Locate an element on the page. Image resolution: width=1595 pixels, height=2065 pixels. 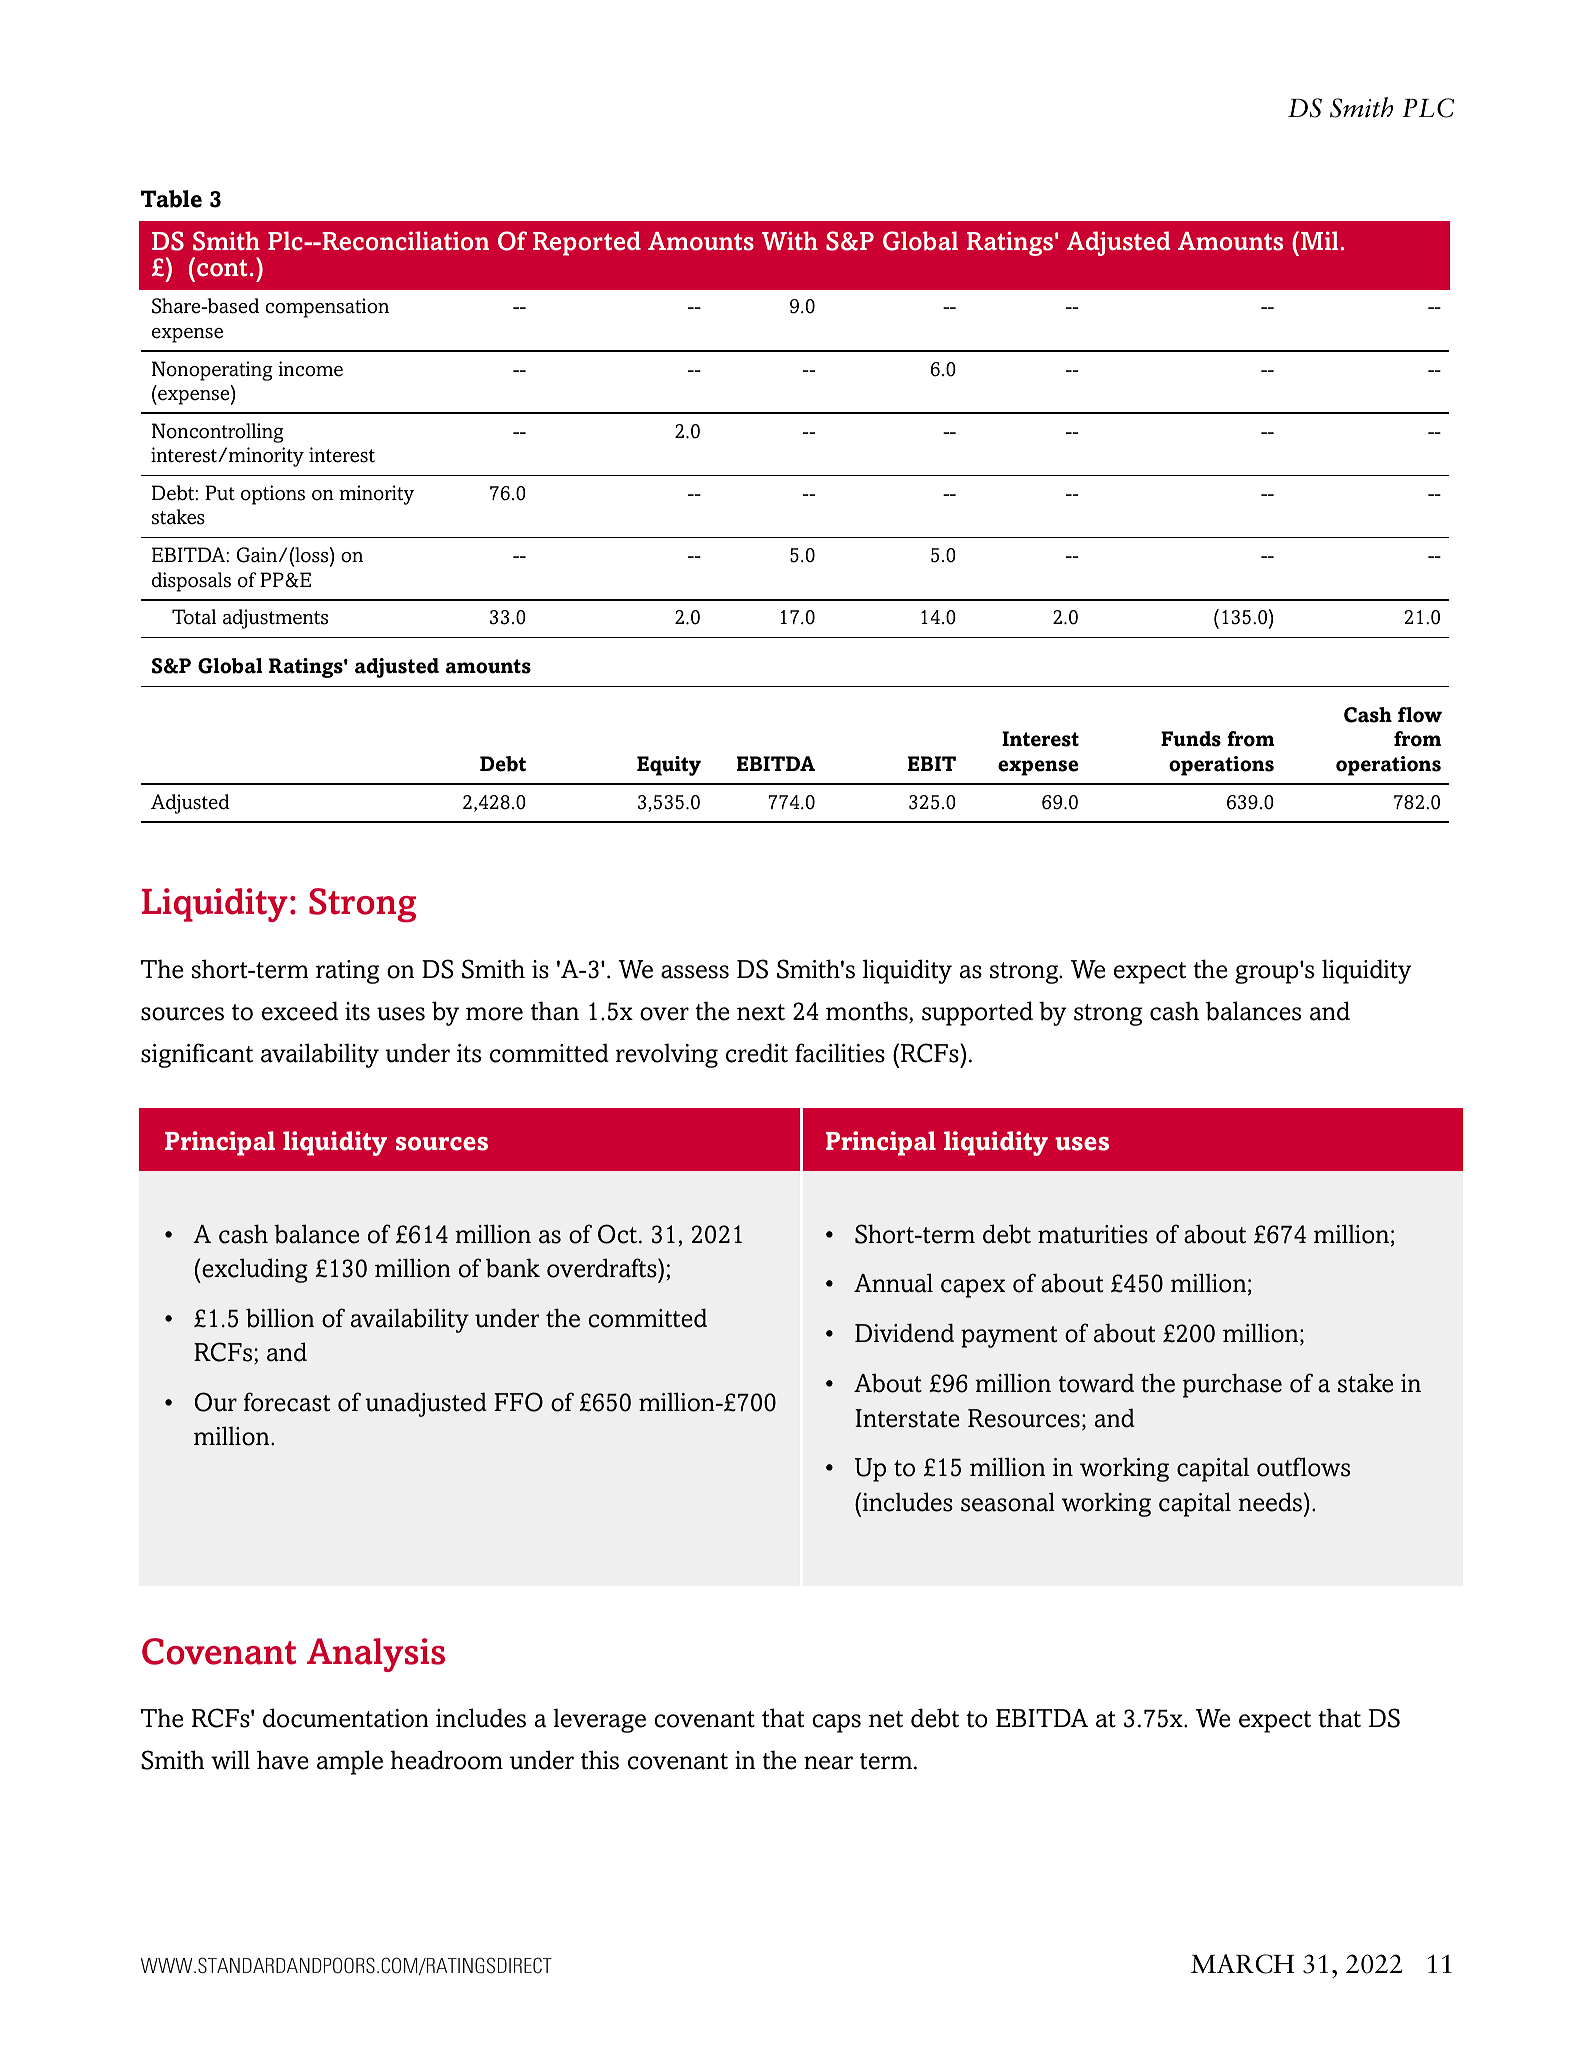
exceed is located at coordinates (300, 1011).
